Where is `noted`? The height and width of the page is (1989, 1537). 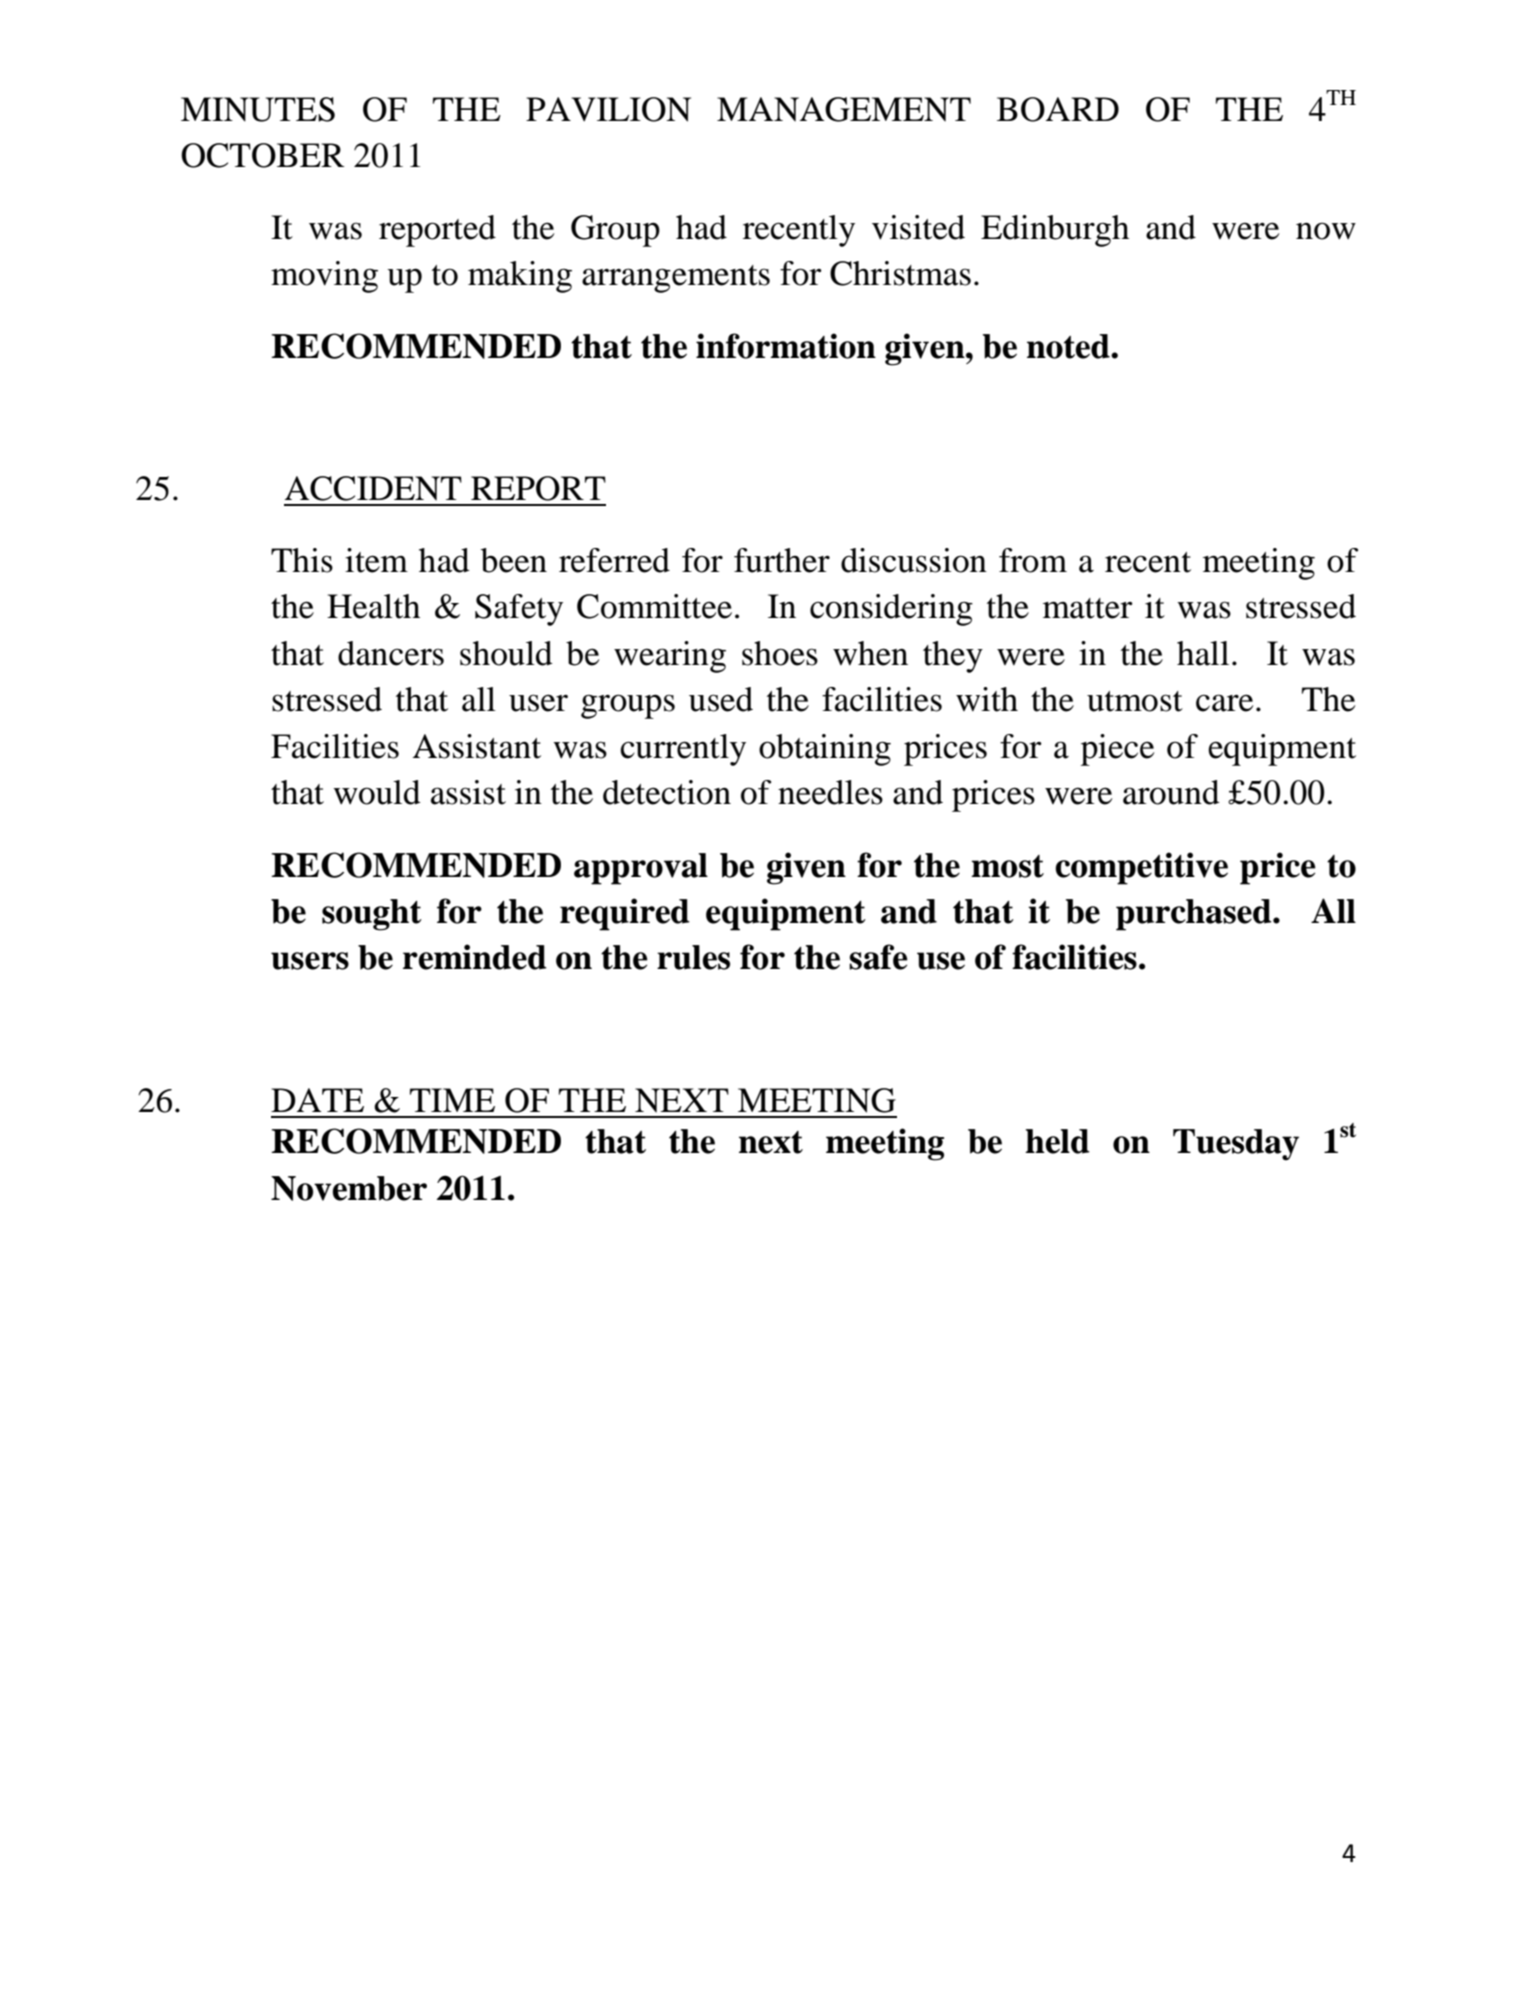
noted is located at coordinates (1069, 346).
